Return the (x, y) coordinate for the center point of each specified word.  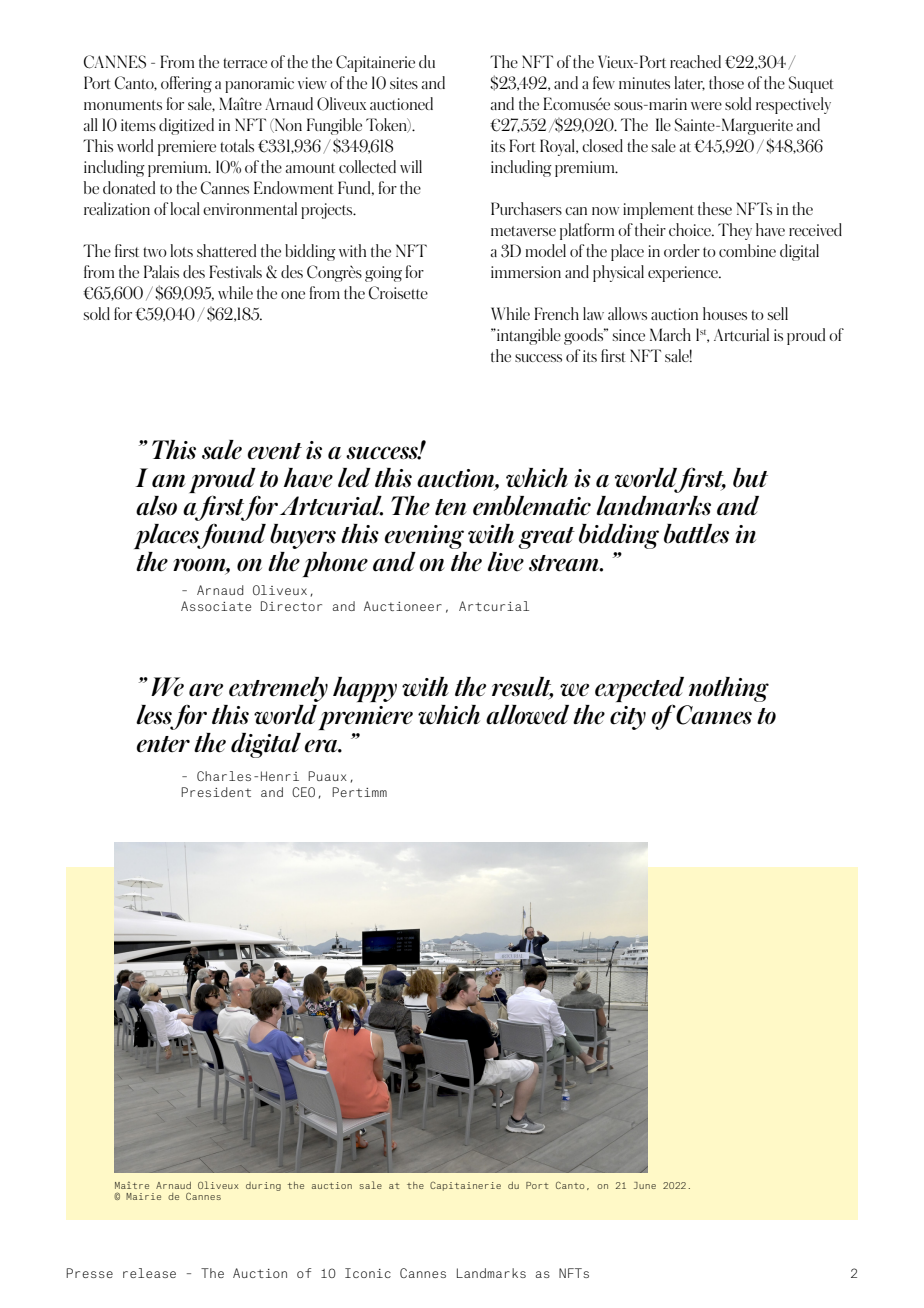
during (263, 1186)
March (670, 334)
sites (404, 83)
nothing (729, 689)
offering (186, 84)
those (726, 82)
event (275, 451)
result (522, 688)
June (645, 1185)
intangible (527, 336)
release (149, 1273)
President (216, 792)
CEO (303, 792)
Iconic (368, 1273)
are (206, 690)
